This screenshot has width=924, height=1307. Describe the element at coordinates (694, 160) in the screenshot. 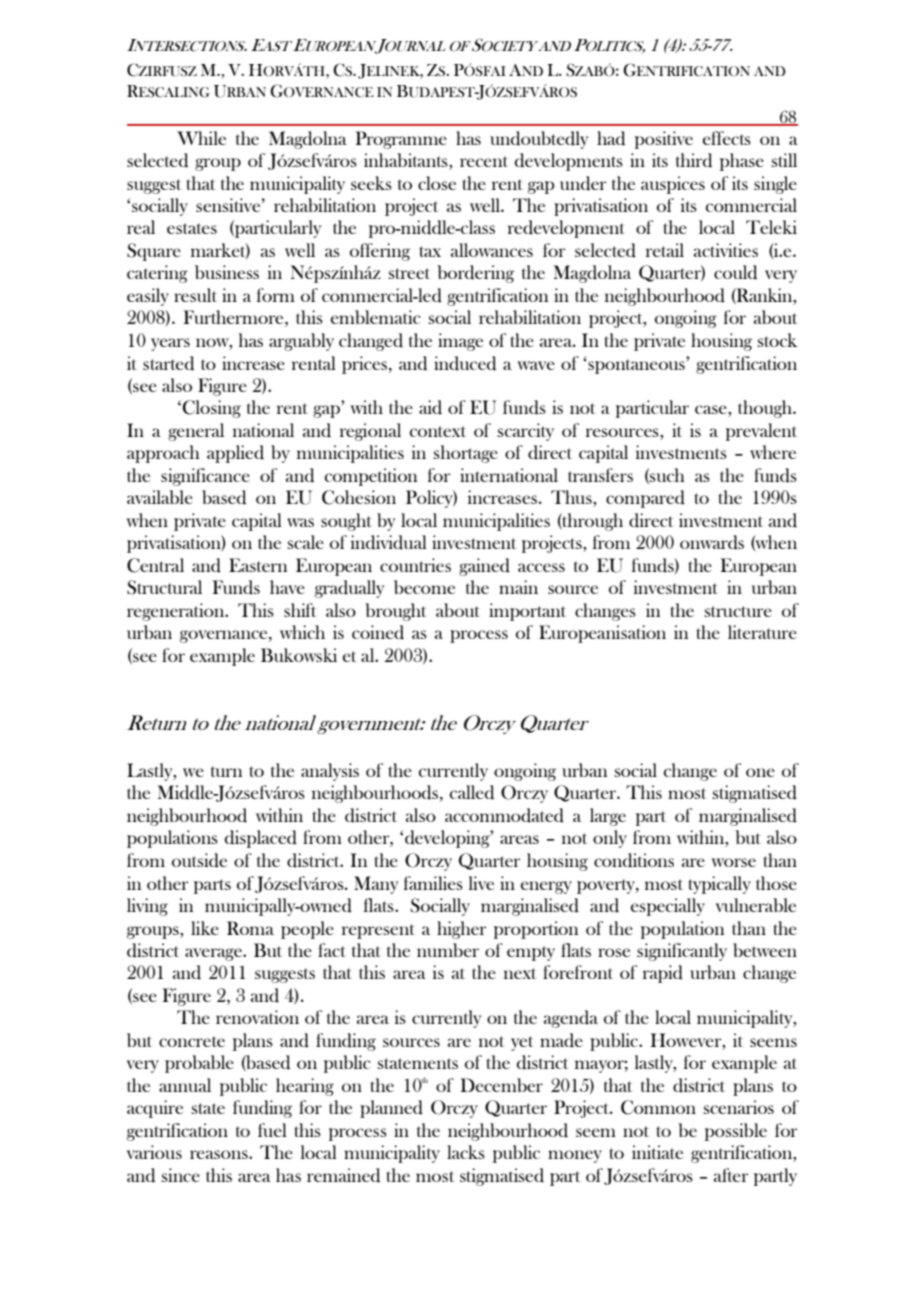

I see `third` at that location.
